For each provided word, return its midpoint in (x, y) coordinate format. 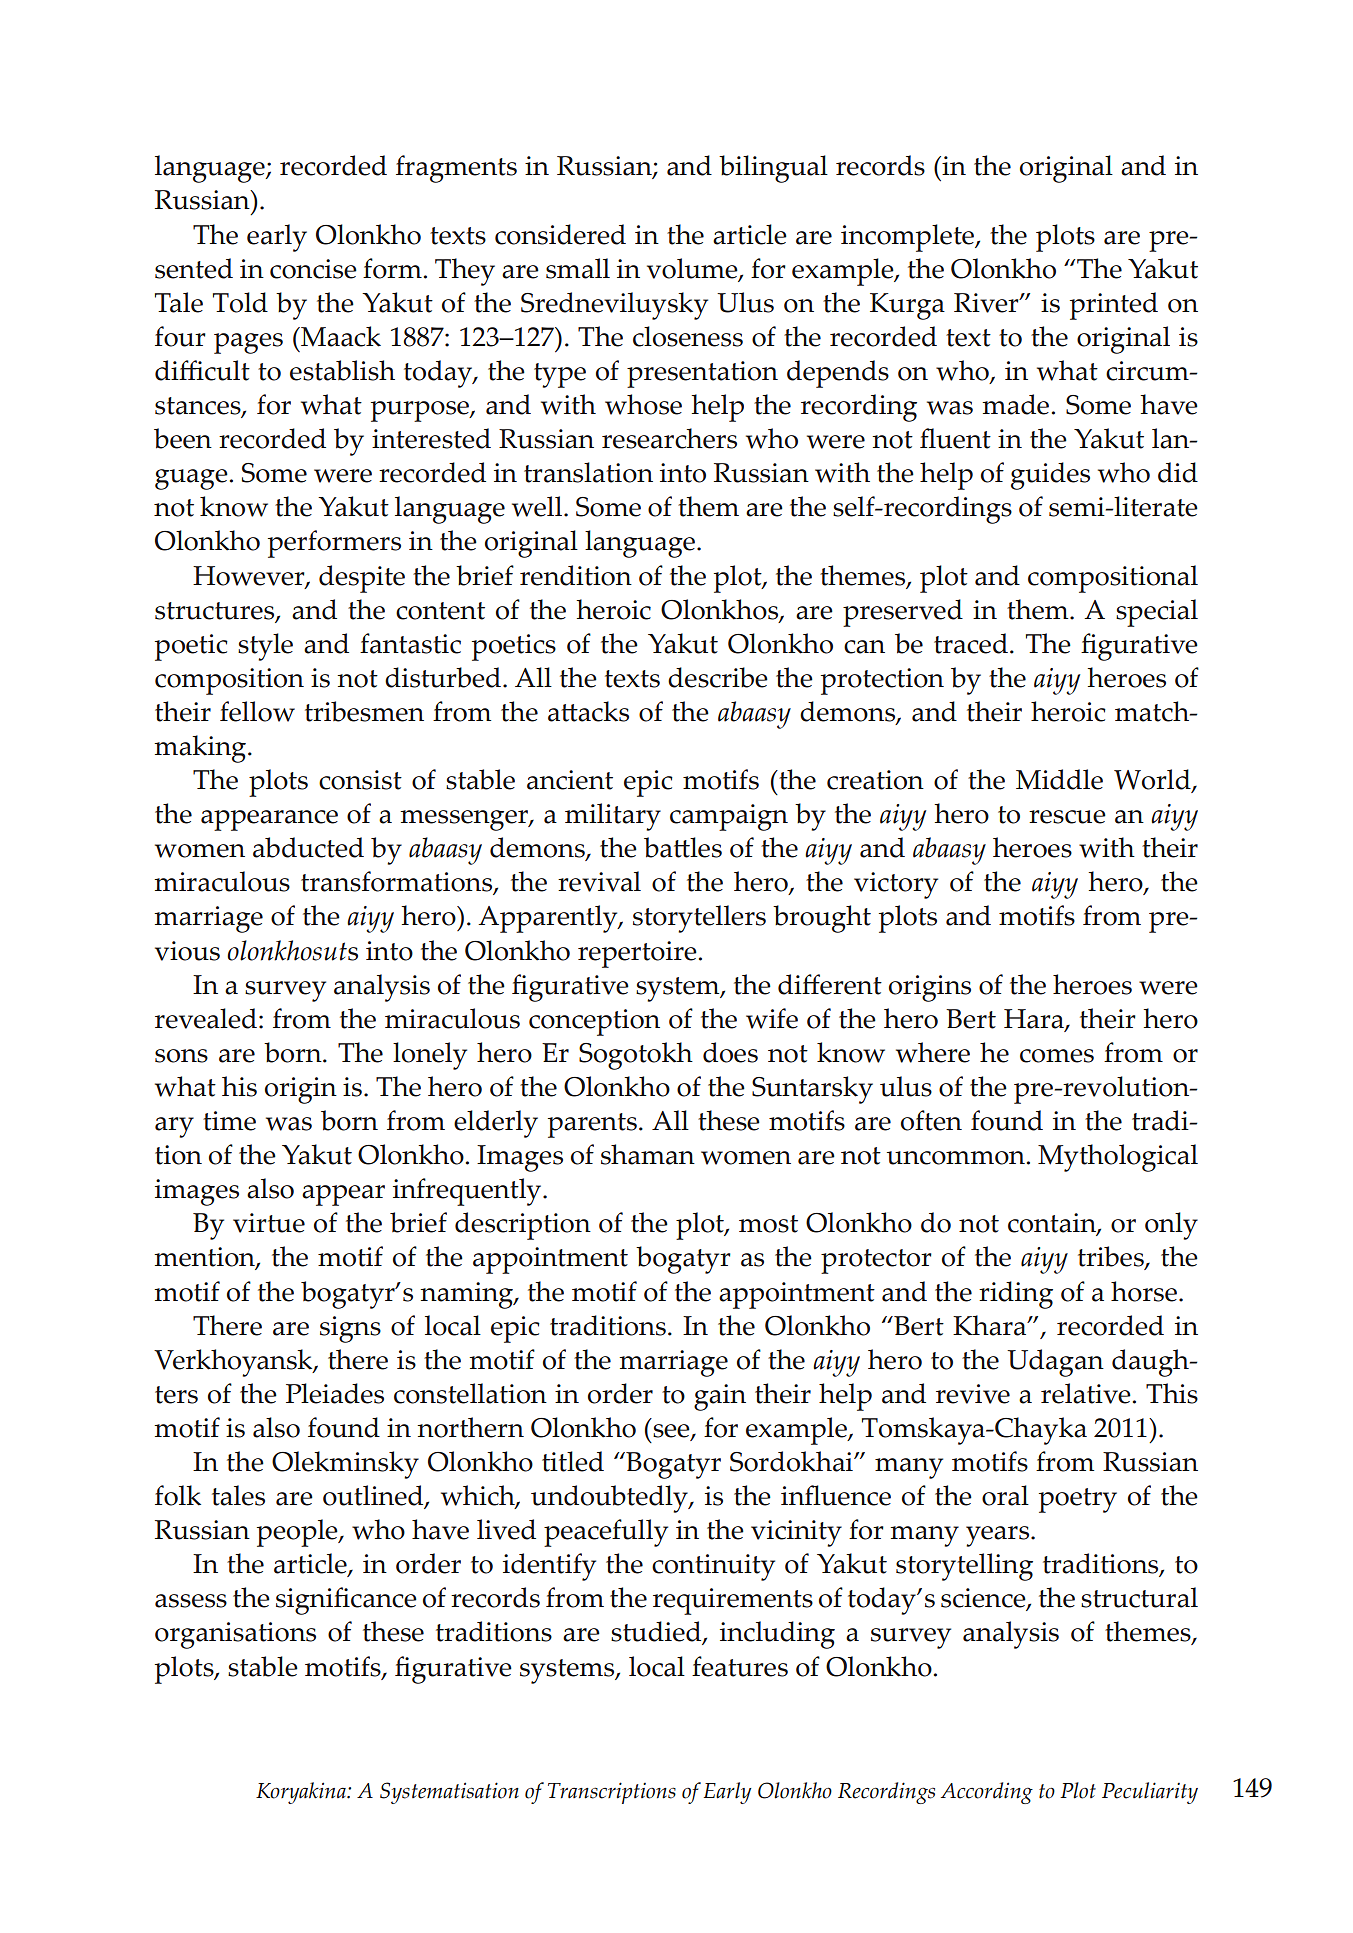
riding (1016, 1295)
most (768, 1224)
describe (718, 677)
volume (693, 269)
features (740, 1666)
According (987, 1793)
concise (313, 269)
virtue (269, 1223)
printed (1114, 306)
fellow (257, 711)
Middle (1059, 779)
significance (346, 1601)
